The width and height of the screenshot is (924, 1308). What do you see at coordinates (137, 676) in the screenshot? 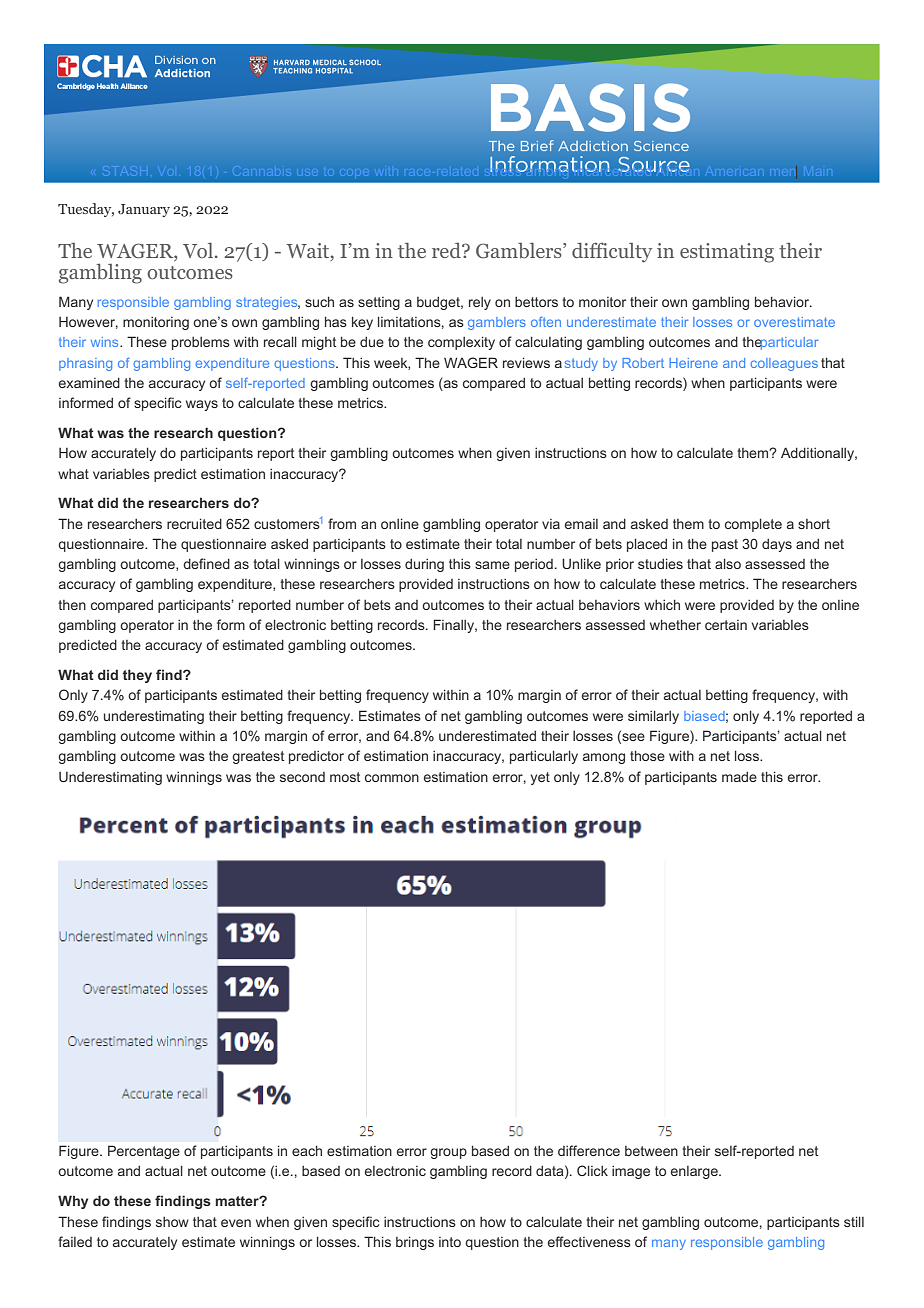
I see `they` at bounding box center [137, 676].
